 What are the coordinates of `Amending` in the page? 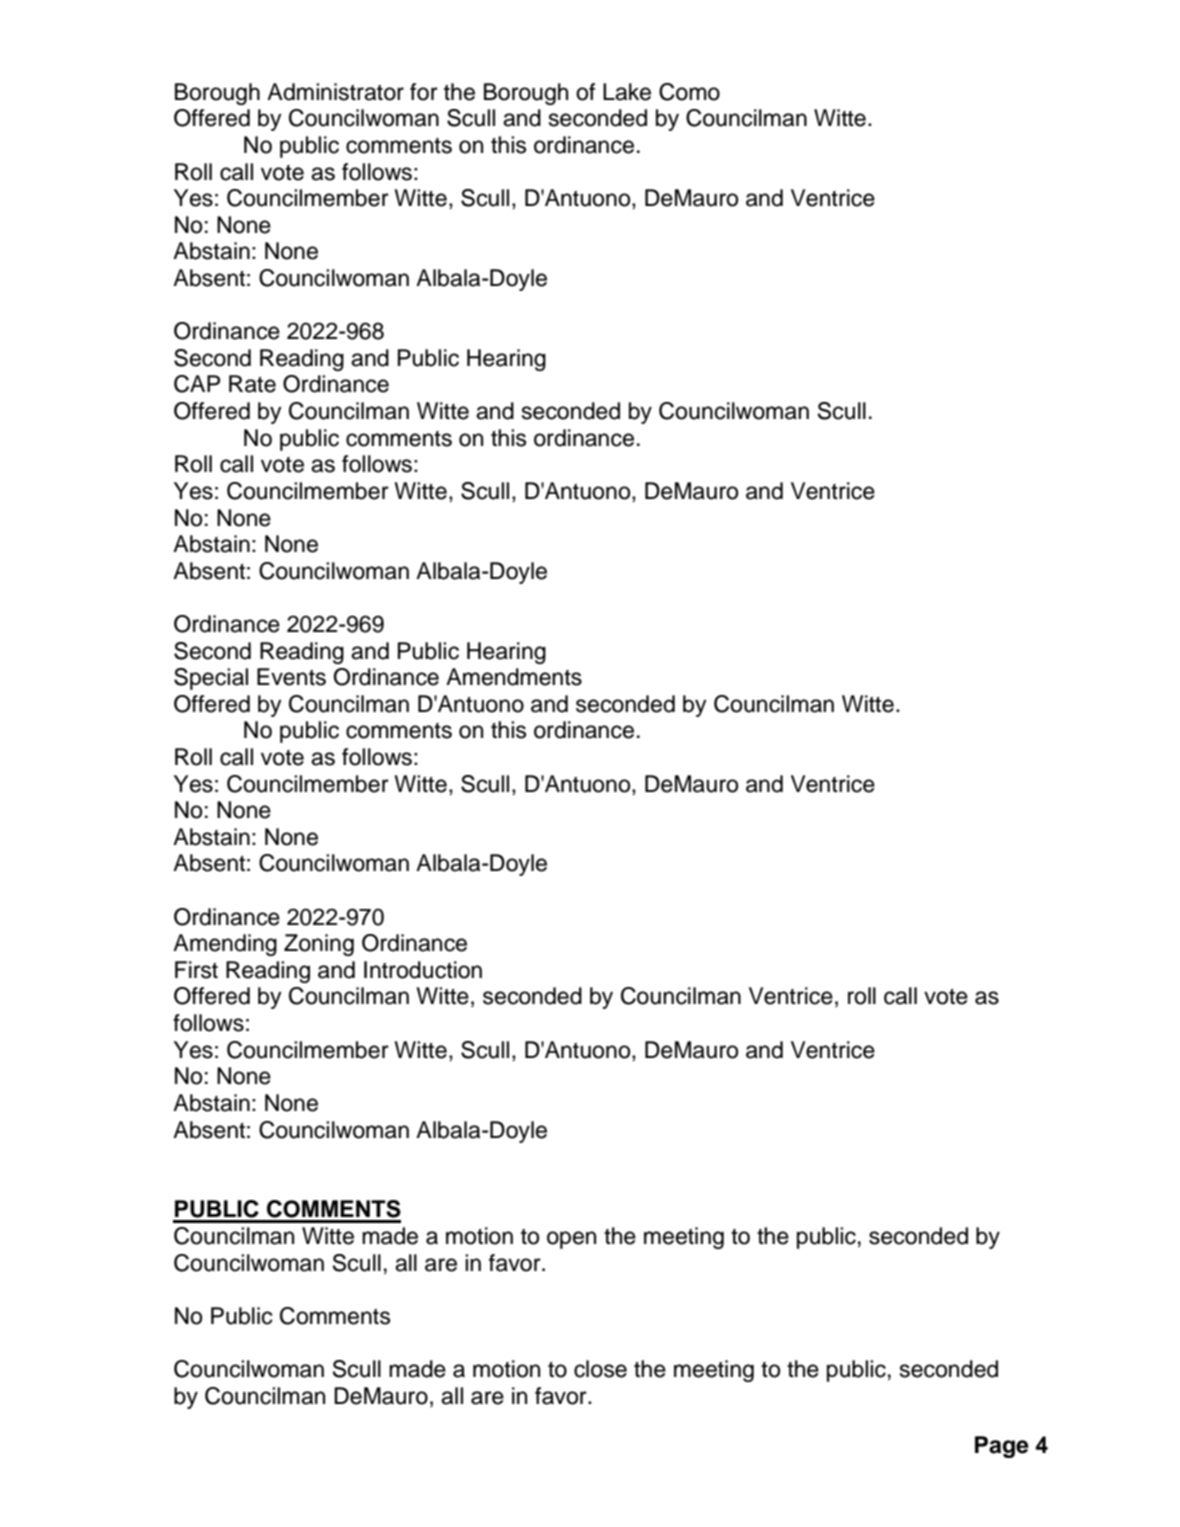 It's located at (225, 945).
